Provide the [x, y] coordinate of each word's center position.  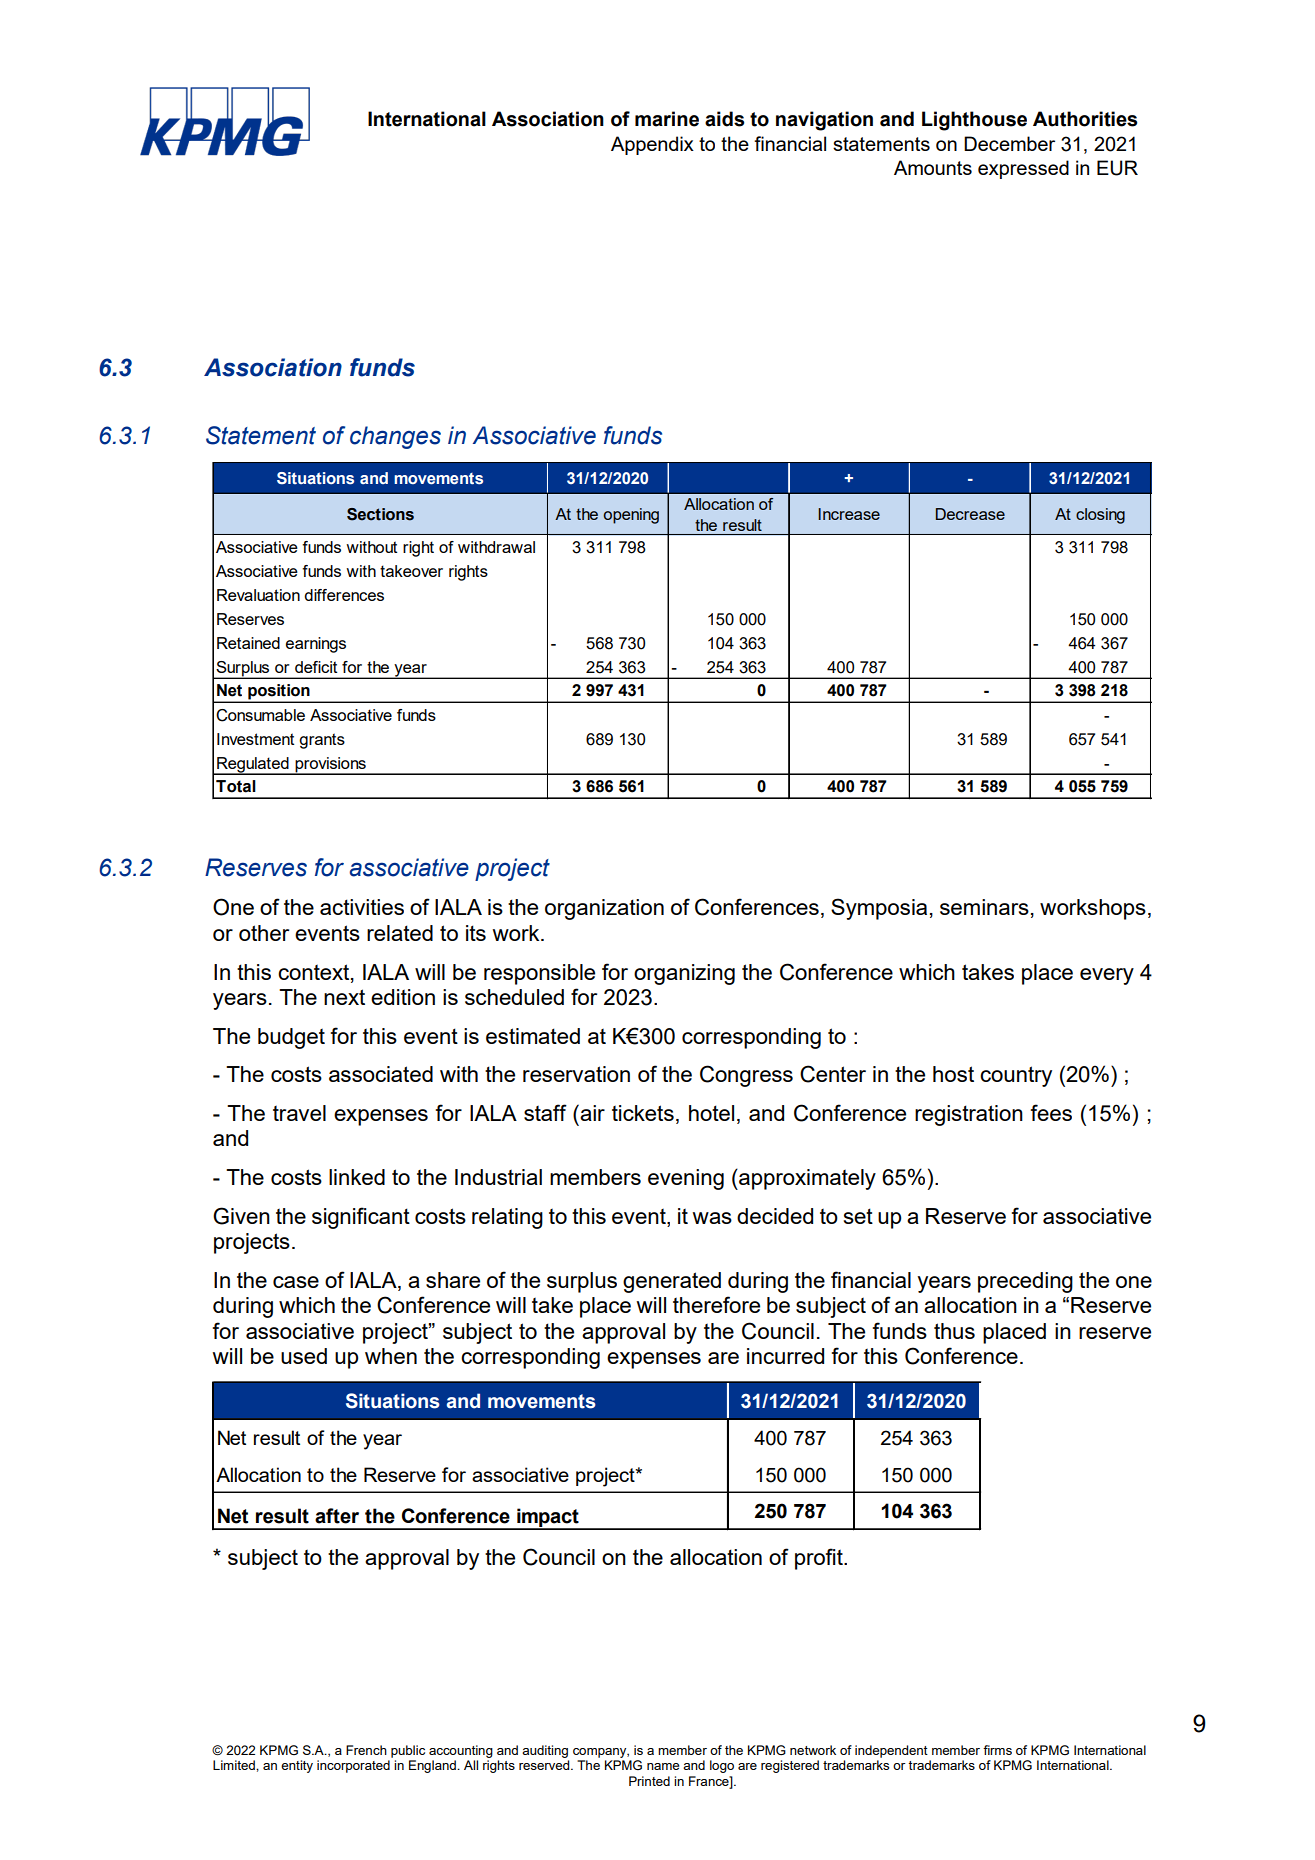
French [366, 1750]
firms [997, 1750]
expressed [1023, 169]
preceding [1025, 1282]
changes [395, 437]
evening [686, 1179]
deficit [316, 667]
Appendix [652, 145]
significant [361, 1218]
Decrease [970, 514]
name [663, 1766]
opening [631, 516]
